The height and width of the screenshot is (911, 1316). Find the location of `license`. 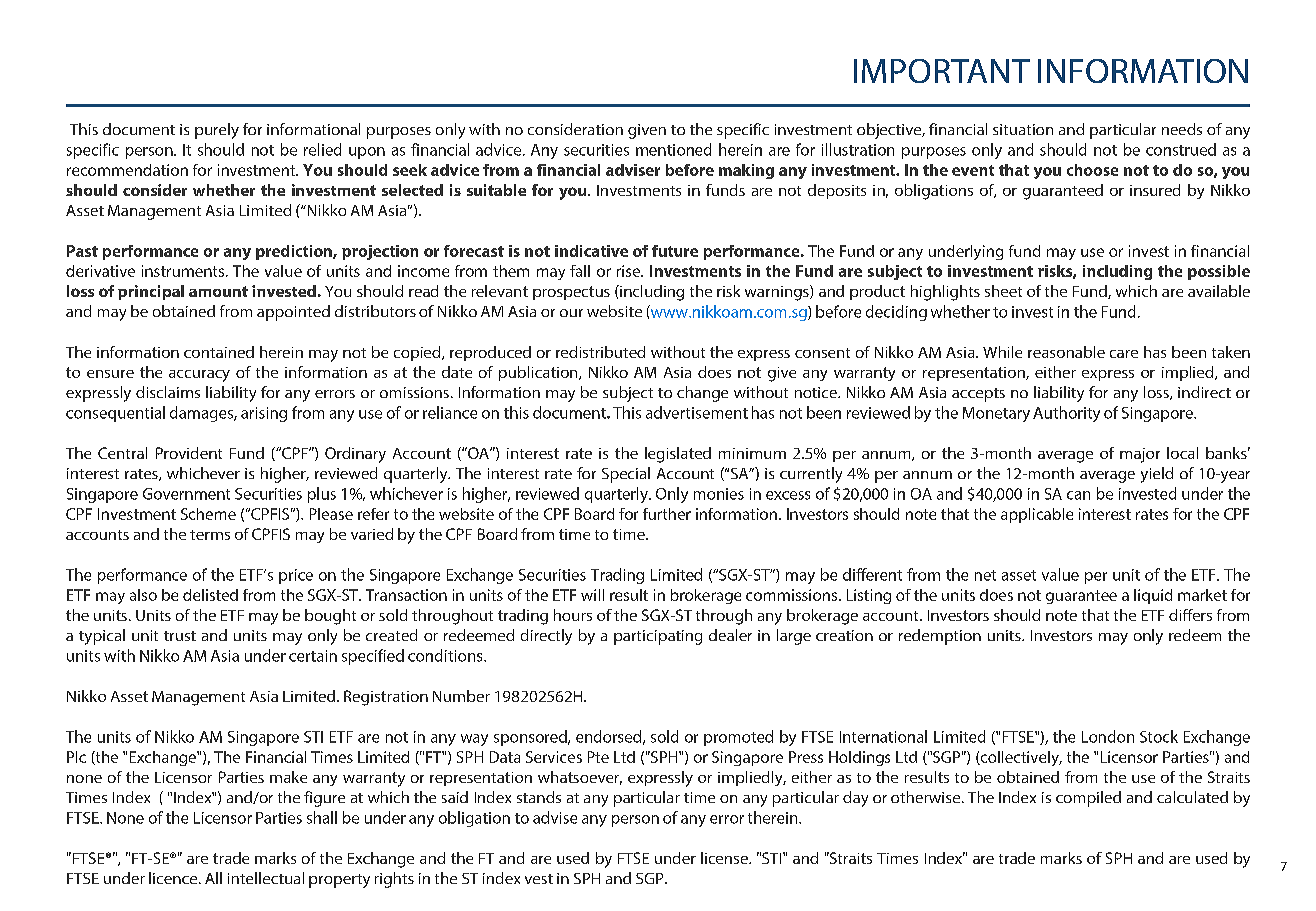

license is located at coordinates (725, 858).
